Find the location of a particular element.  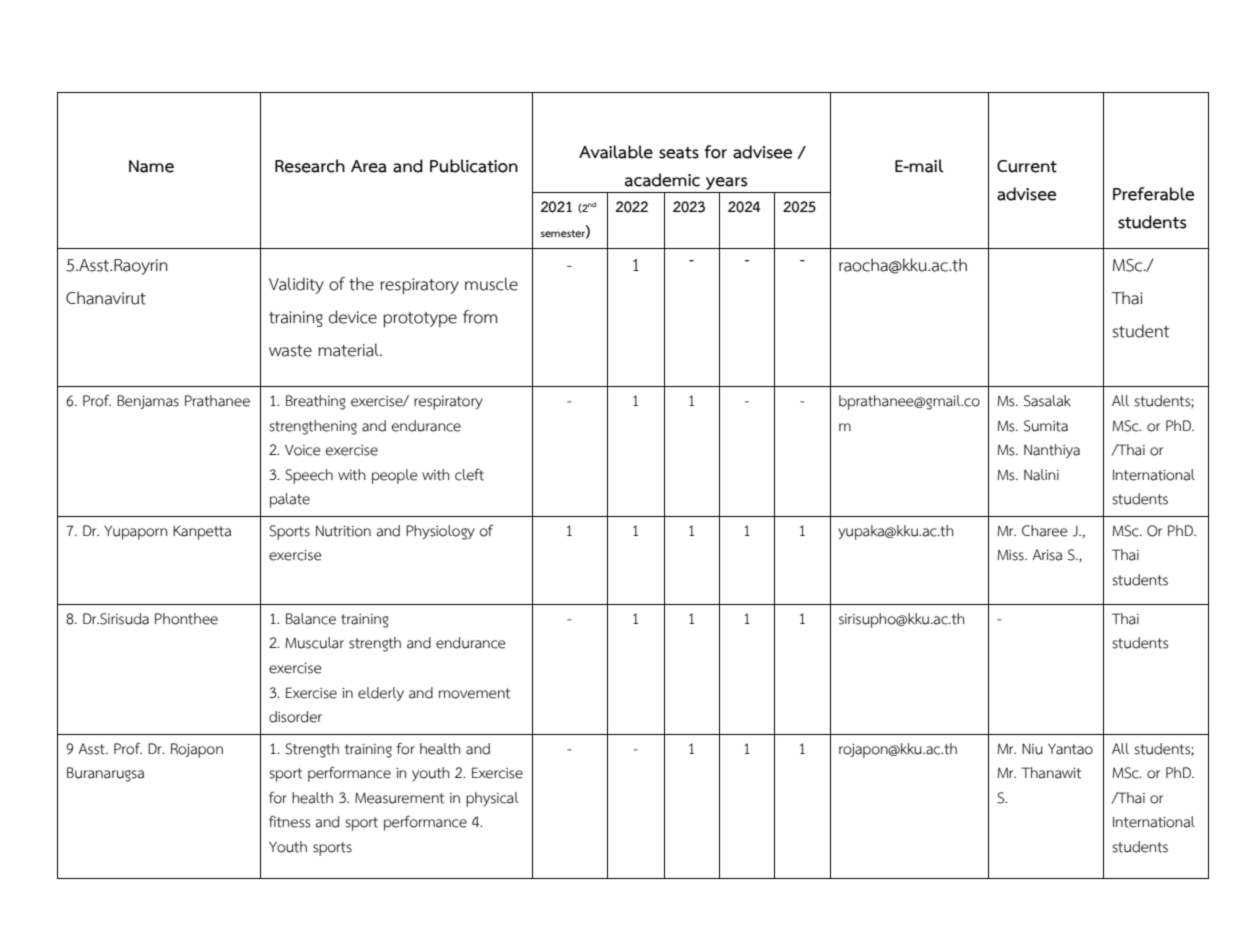

palate is located at coordinates (290, 500).
